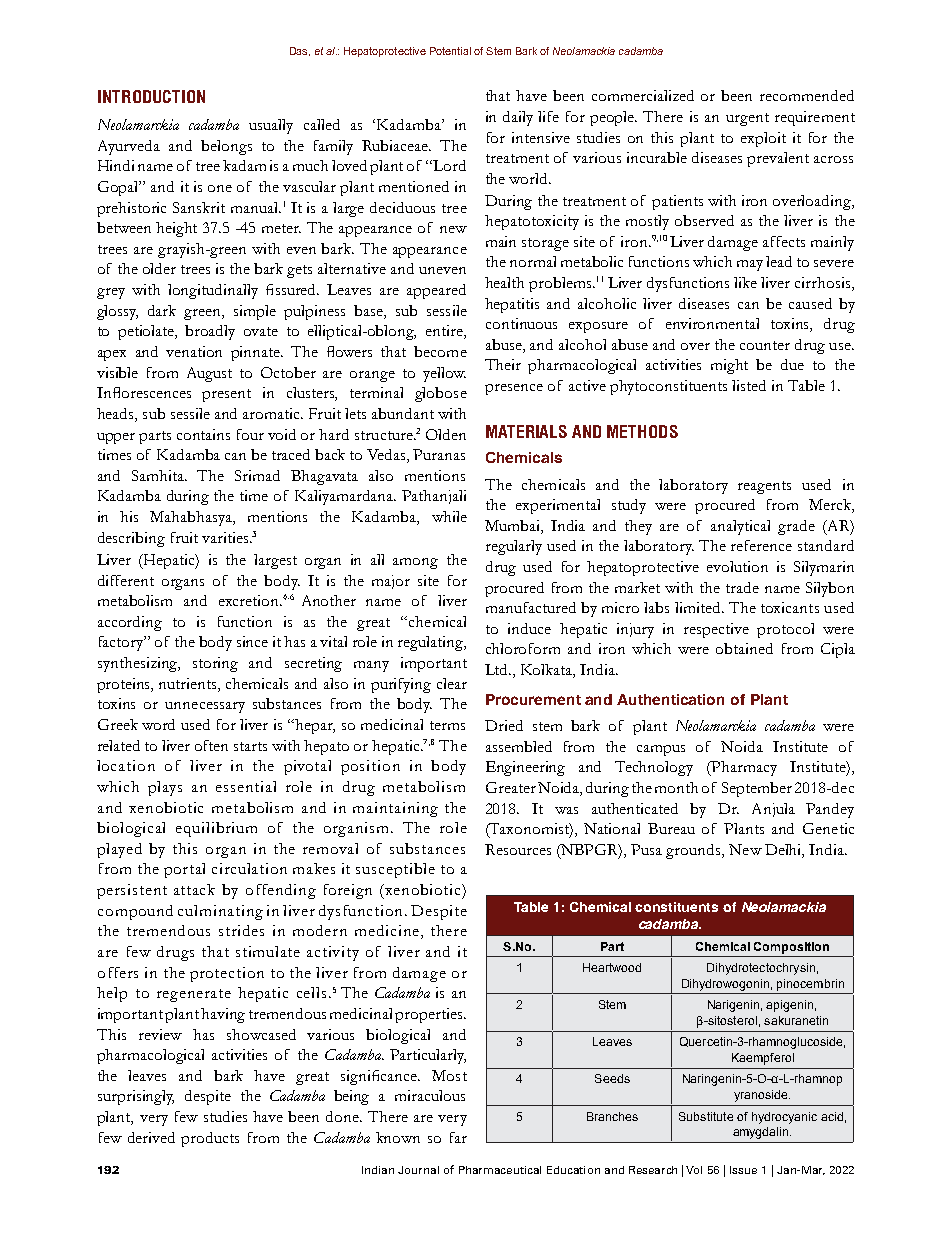  Describe the element at coordinates (757, 789) in the screenshot. I see `September` at that location.
